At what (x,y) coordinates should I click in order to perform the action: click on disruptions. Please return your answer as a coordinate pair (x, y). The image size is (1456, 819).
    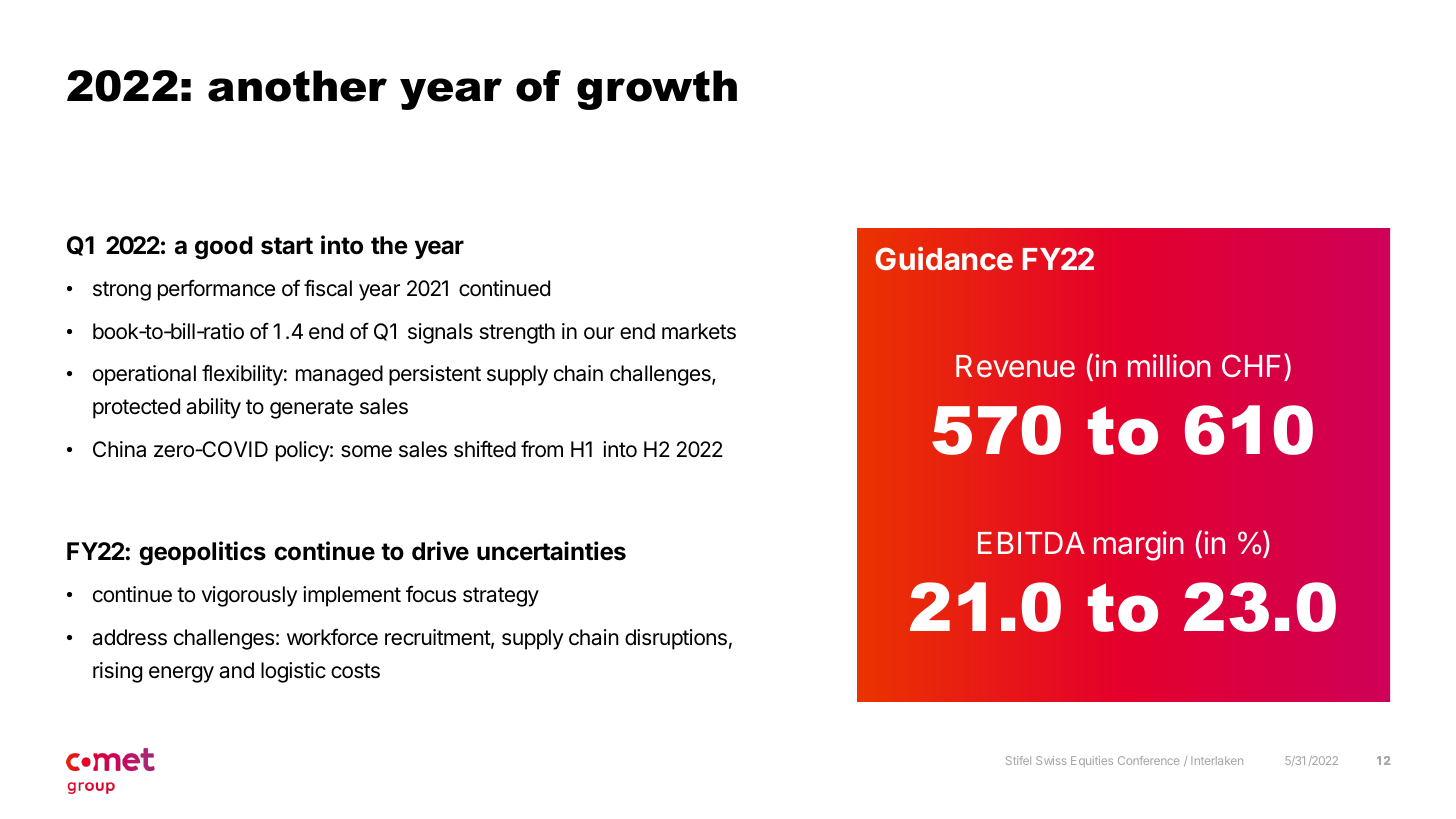
    Looking at the image, I should click on (676, 639).
